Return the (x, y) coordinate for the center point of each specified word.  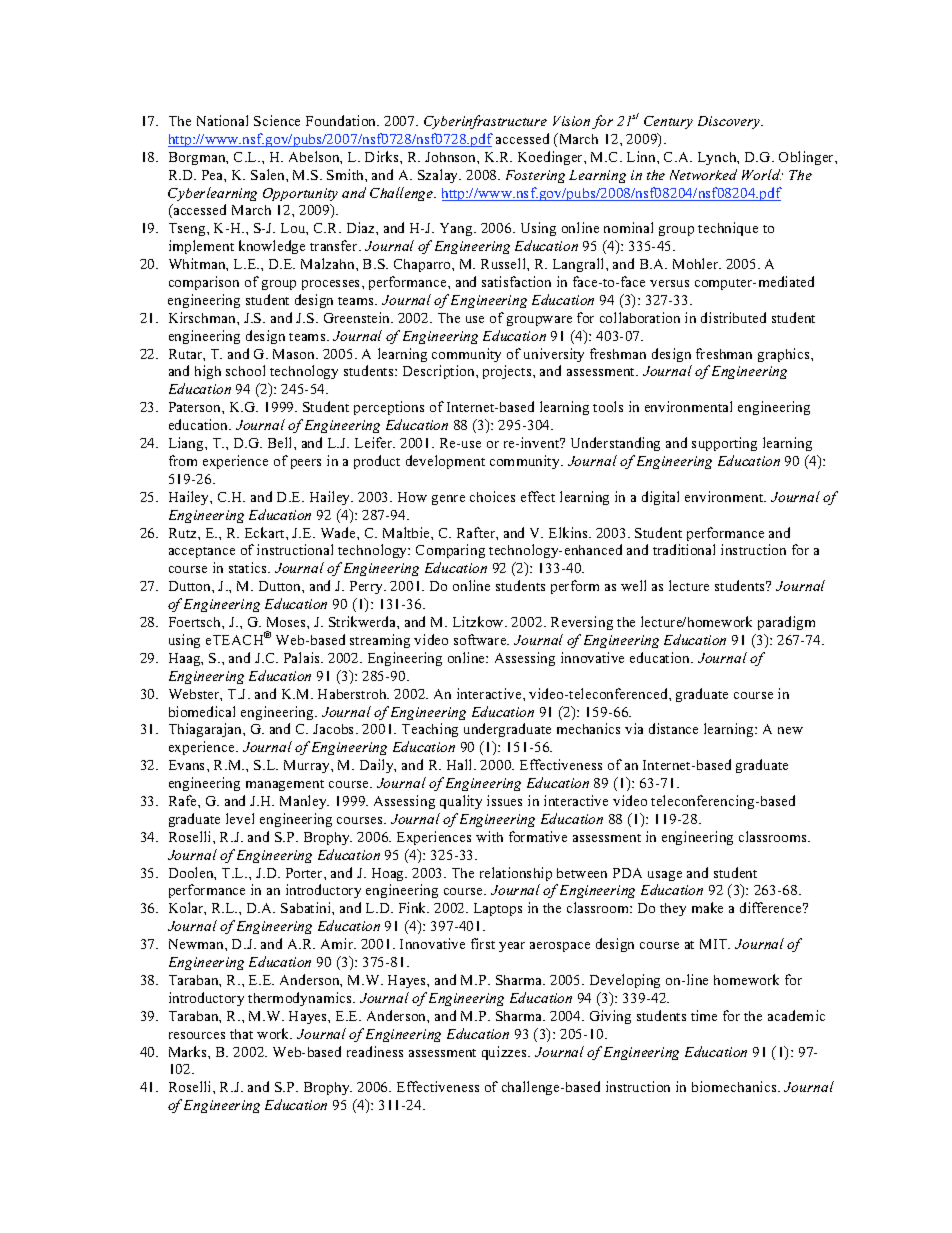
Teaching (430, 730)
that (241, 1034)
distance (673, 728)
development (445, 462)
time (704, 1015)
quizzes (506, 1053)
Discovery (730, 122)
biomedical (202, 711)
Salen (269, 174)
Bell (281, 442)
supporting (724, 444)
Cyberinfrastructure (485, 122)
